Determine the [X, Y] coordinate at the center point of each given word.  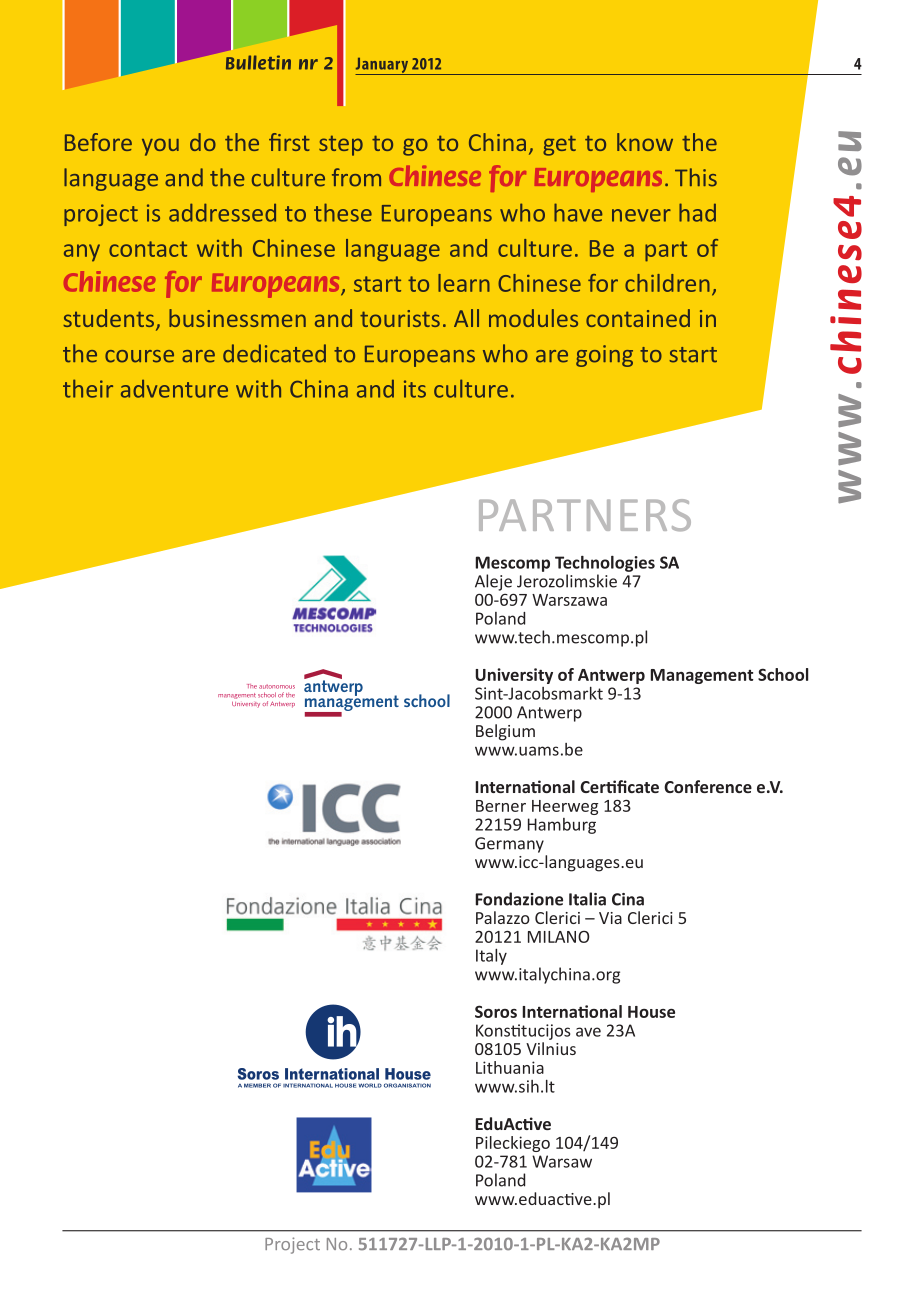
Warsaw [562, 1161]
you [160, 147]
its [415, 389]
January [383, 66]
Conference [708, 786]
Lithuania [510, 1067]
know [645, 142]
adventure [174, 389]
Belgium [505, 732]
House [651, 1012]
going [604, 356]
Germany [509, 845]
